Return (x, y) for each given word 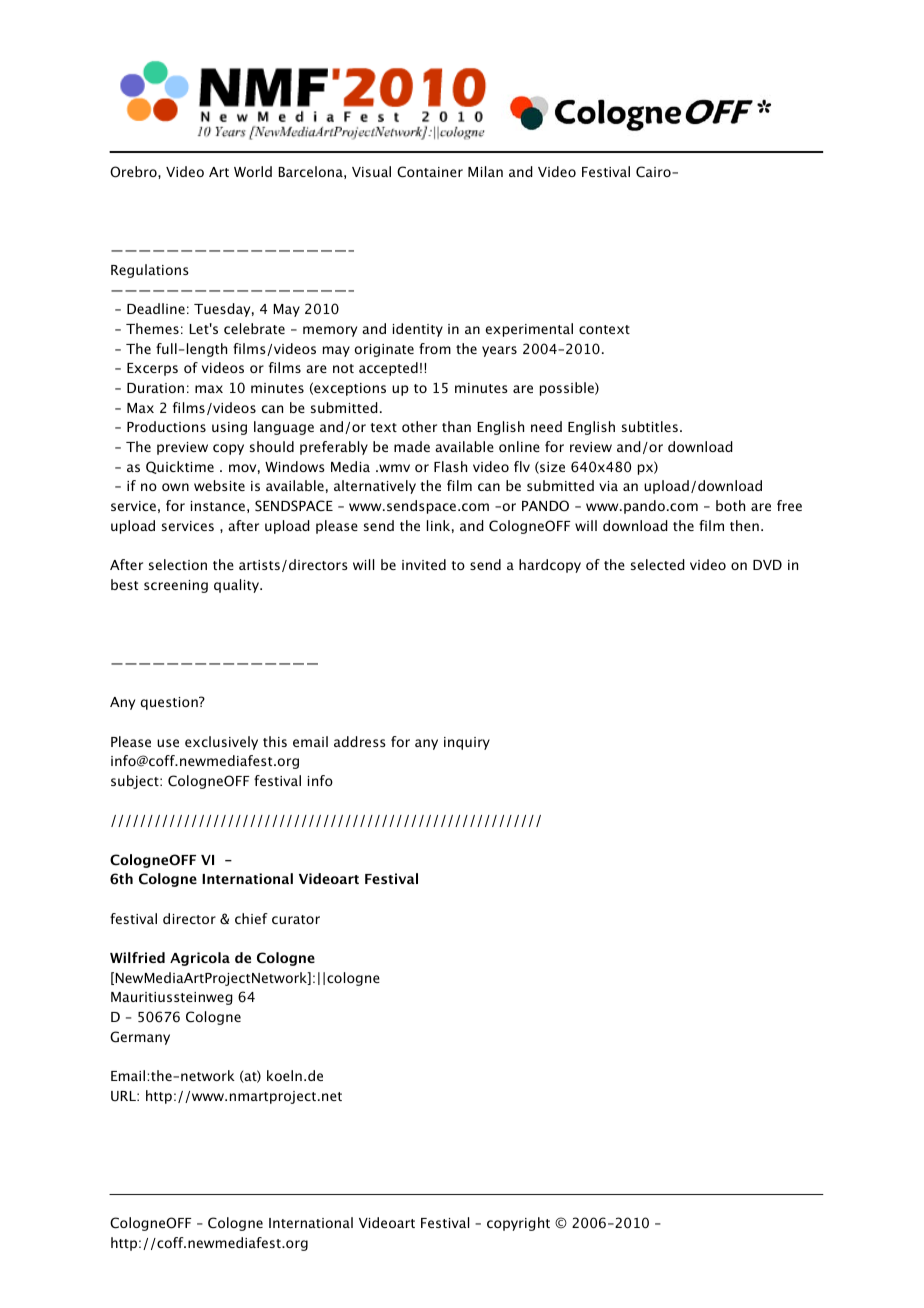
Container (430, 172)
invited (424, 564)
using (229, 428)
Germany (140, 1038)
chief (251, 918)
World (253, 171)
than (456, 426)
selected (658, 564)
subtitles (650, 426)
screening (176, 586)
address (360, 741)
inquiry (467, 743)
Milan (485, 171)
